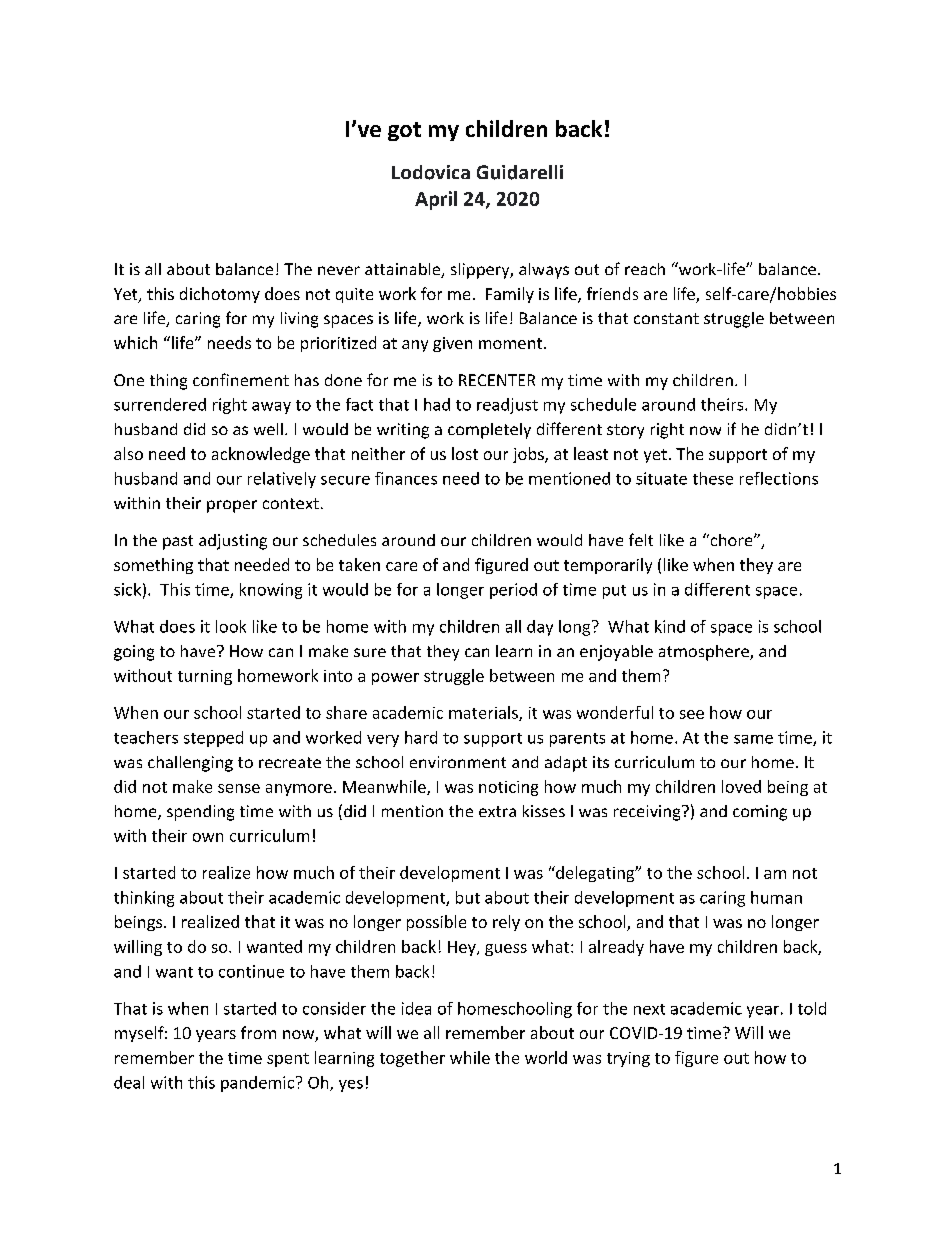 The image size is (952, 1233). Describe the element at coordinates (220, 295) in the image. I see `dichotomy` at that location.
